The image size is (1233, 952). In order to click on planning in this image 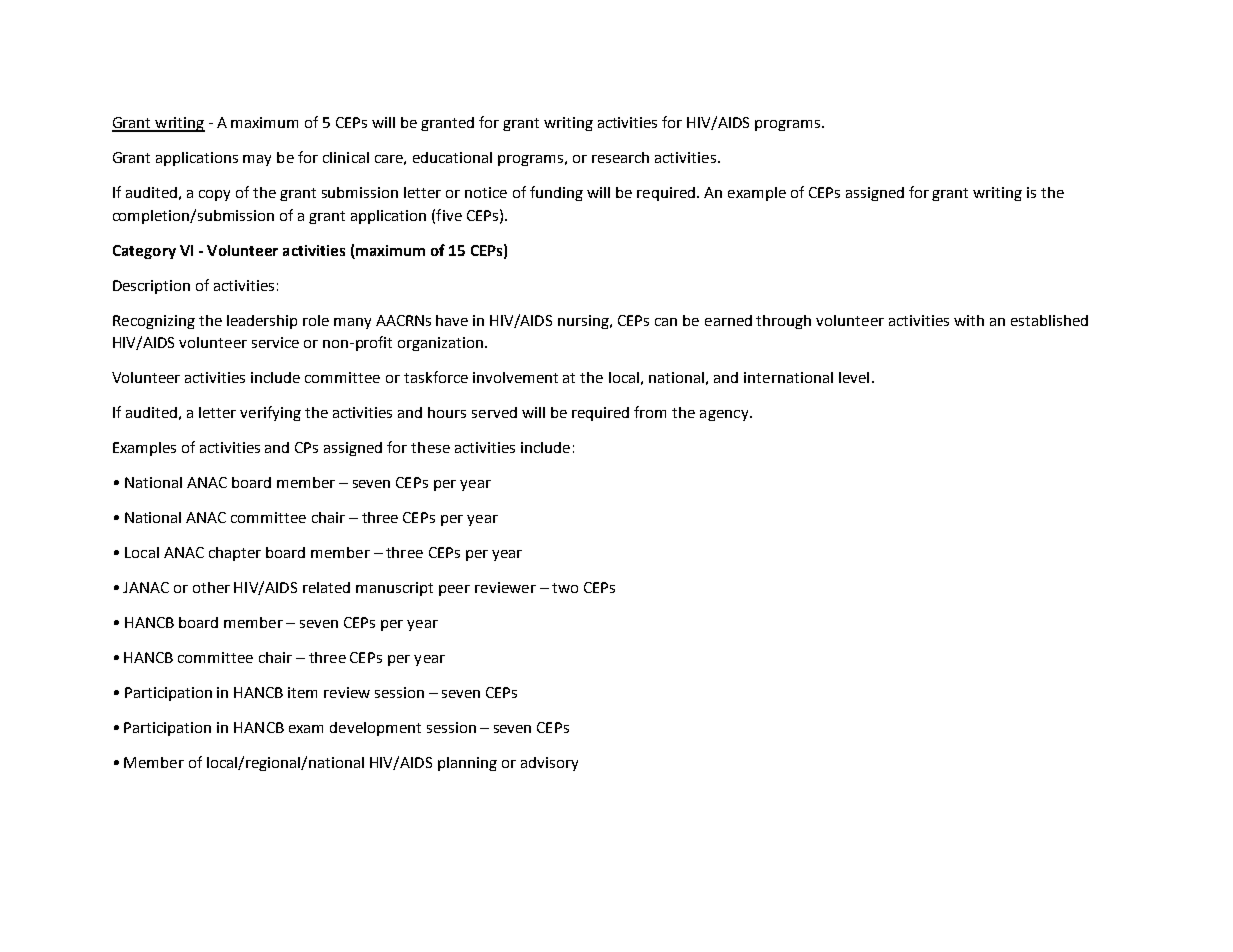, I will do `click(467, 764)`.
